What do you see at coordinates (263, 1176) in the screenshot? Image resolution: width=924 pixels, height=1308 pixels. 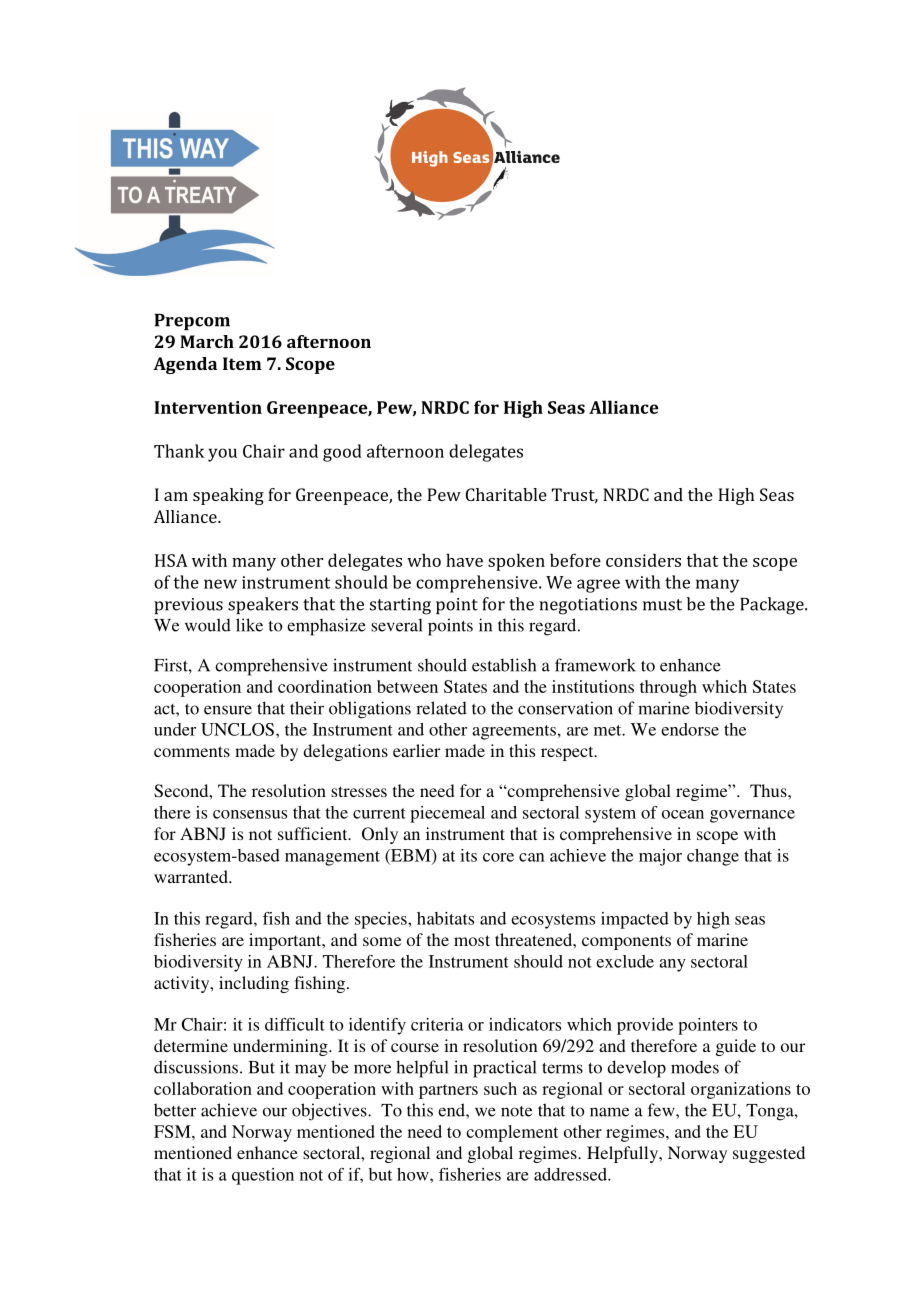 I see `question` at bounding box center [263, 1176].
